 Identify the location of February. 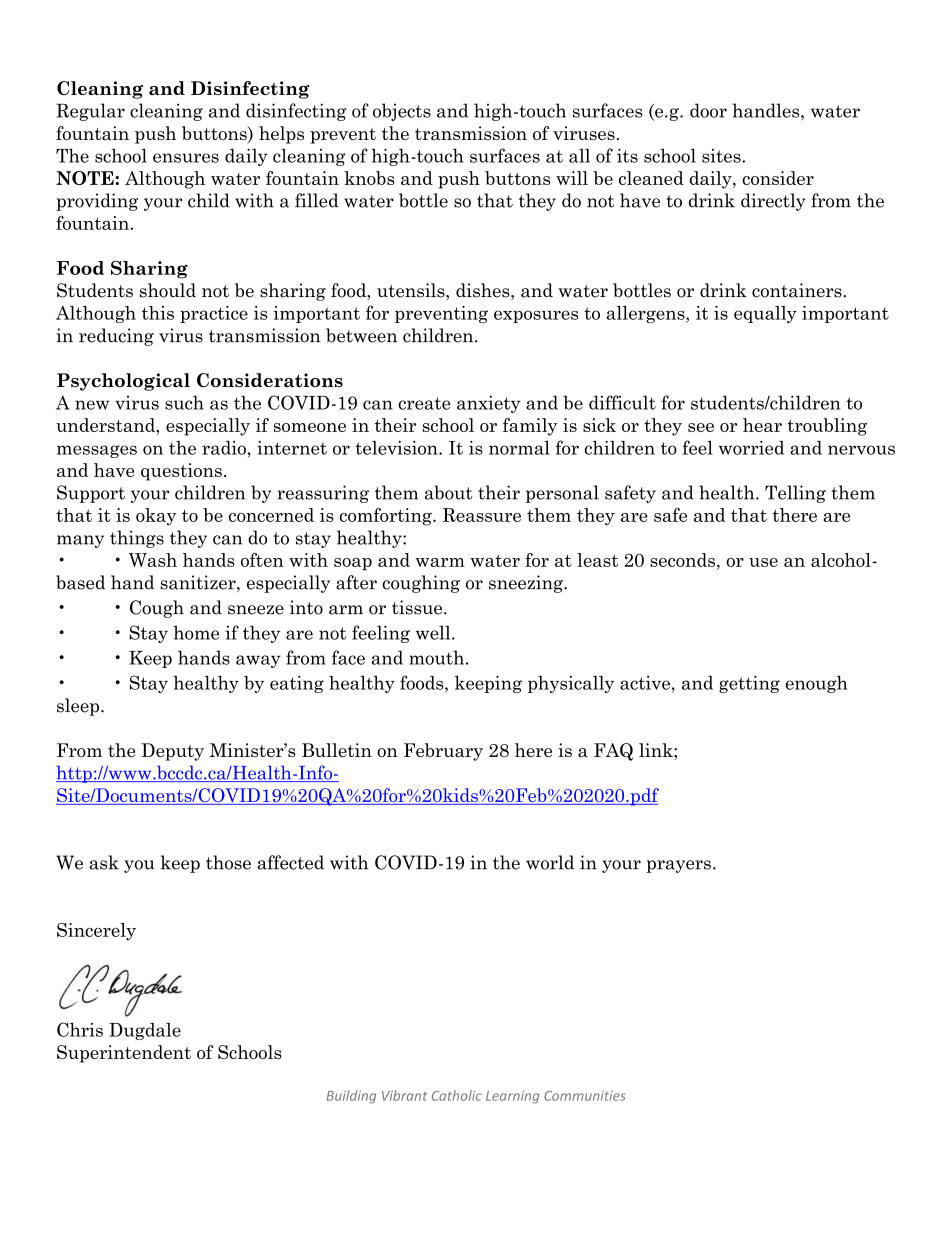
(443, 752).
